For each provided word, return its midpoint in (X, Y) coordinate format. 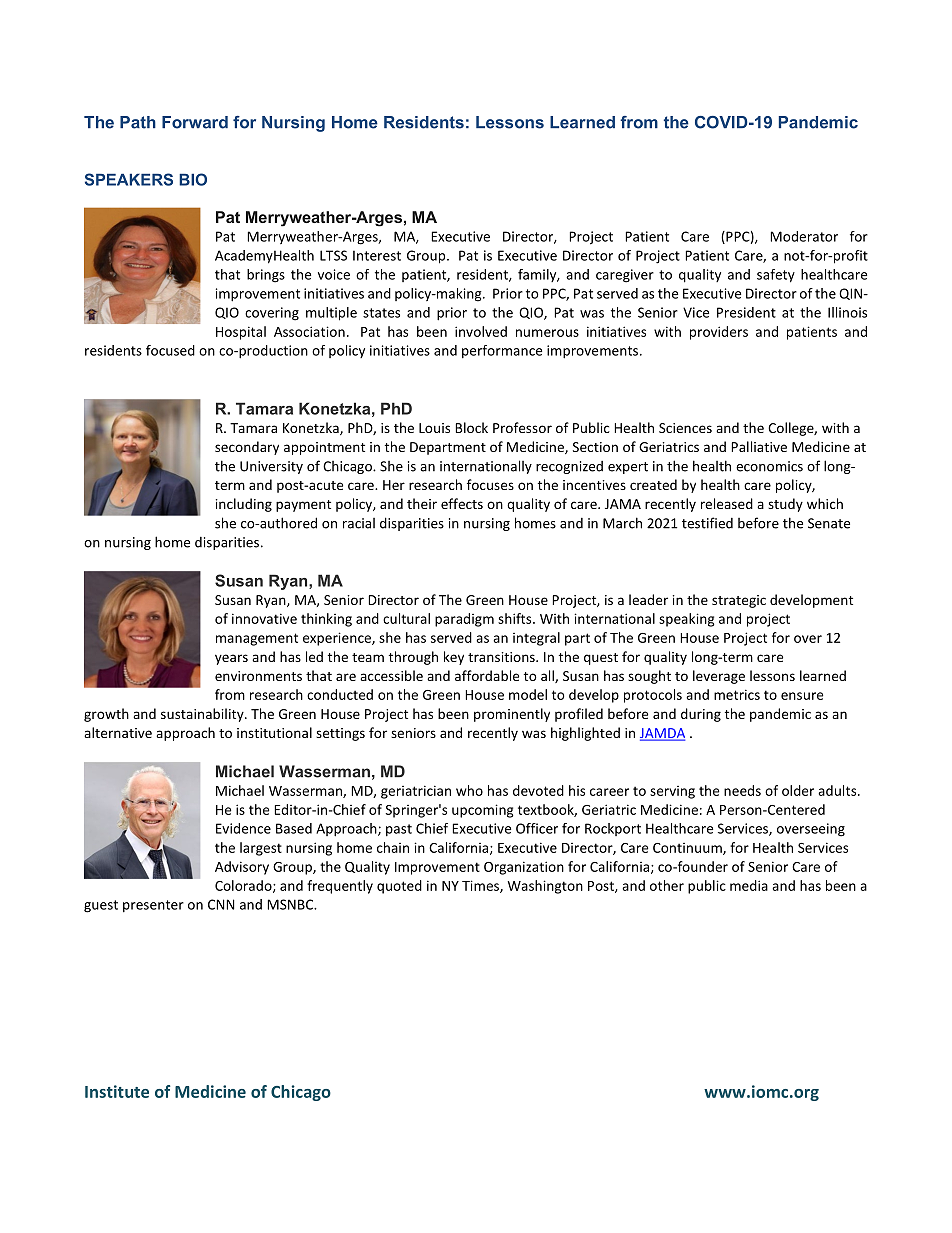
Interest (377, 255)
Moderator (804, 236)
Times (481, 886)
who (469, 790)
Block (471, 427)
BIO (193, 179)
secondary (247, 448)
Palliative (759, 446)
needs (742, 790)
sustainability (203, 715)
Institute (117, 1091)
